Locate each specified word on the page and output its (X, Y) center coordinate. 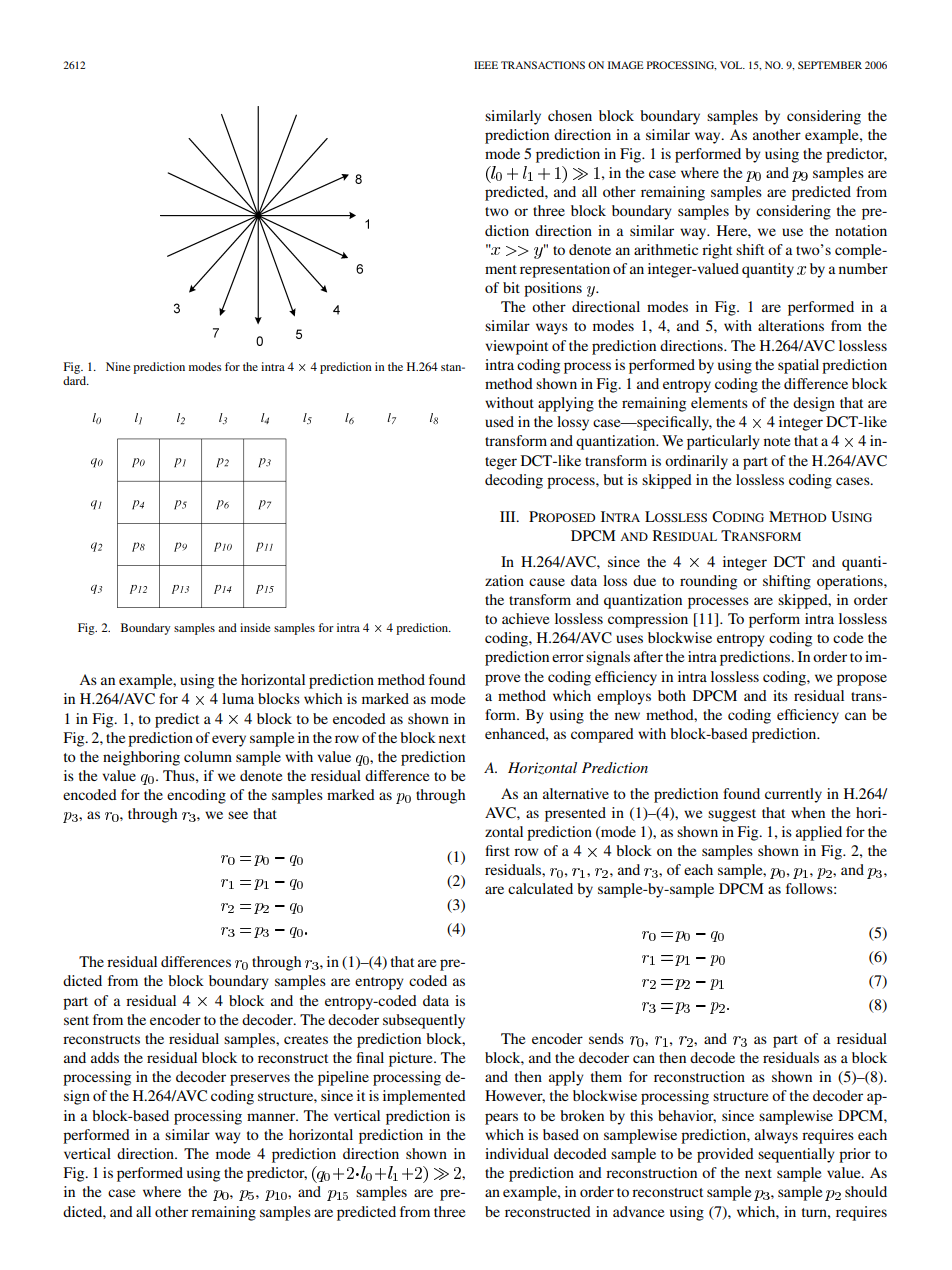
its (780, 695)
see (238, 815)
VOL (732, 65)
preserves (260, 1080)
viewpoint (516, 347)
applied (819, 833)
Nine (118, 366)
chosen (570, 115)
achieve (525, 618)
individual (517, 1153)
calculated (540, 888)
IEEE (486, 65)
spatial (798, 366)
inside (255, 627)
